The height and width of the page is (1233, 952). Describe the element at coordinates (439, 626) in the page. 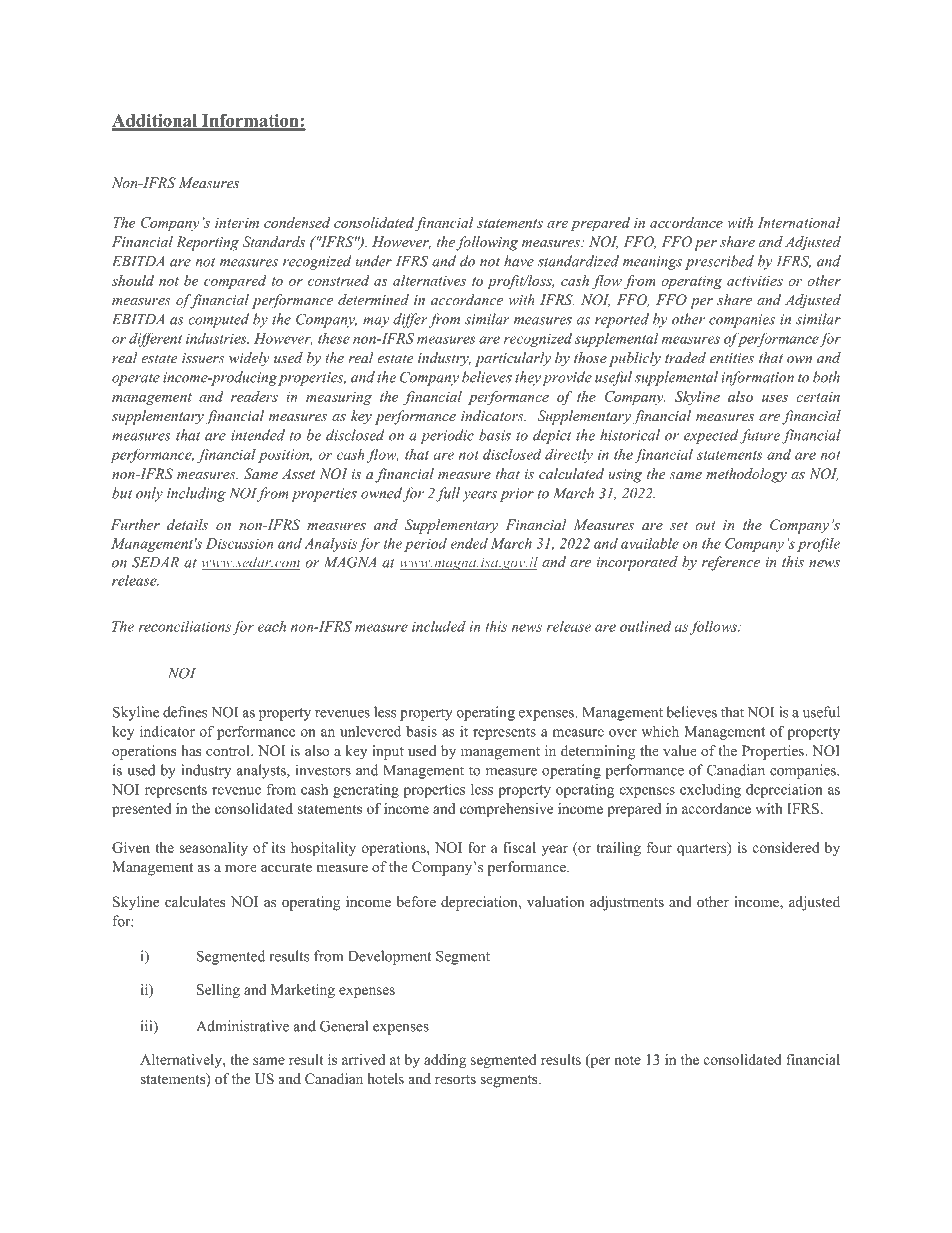

I see `included` at that location.
